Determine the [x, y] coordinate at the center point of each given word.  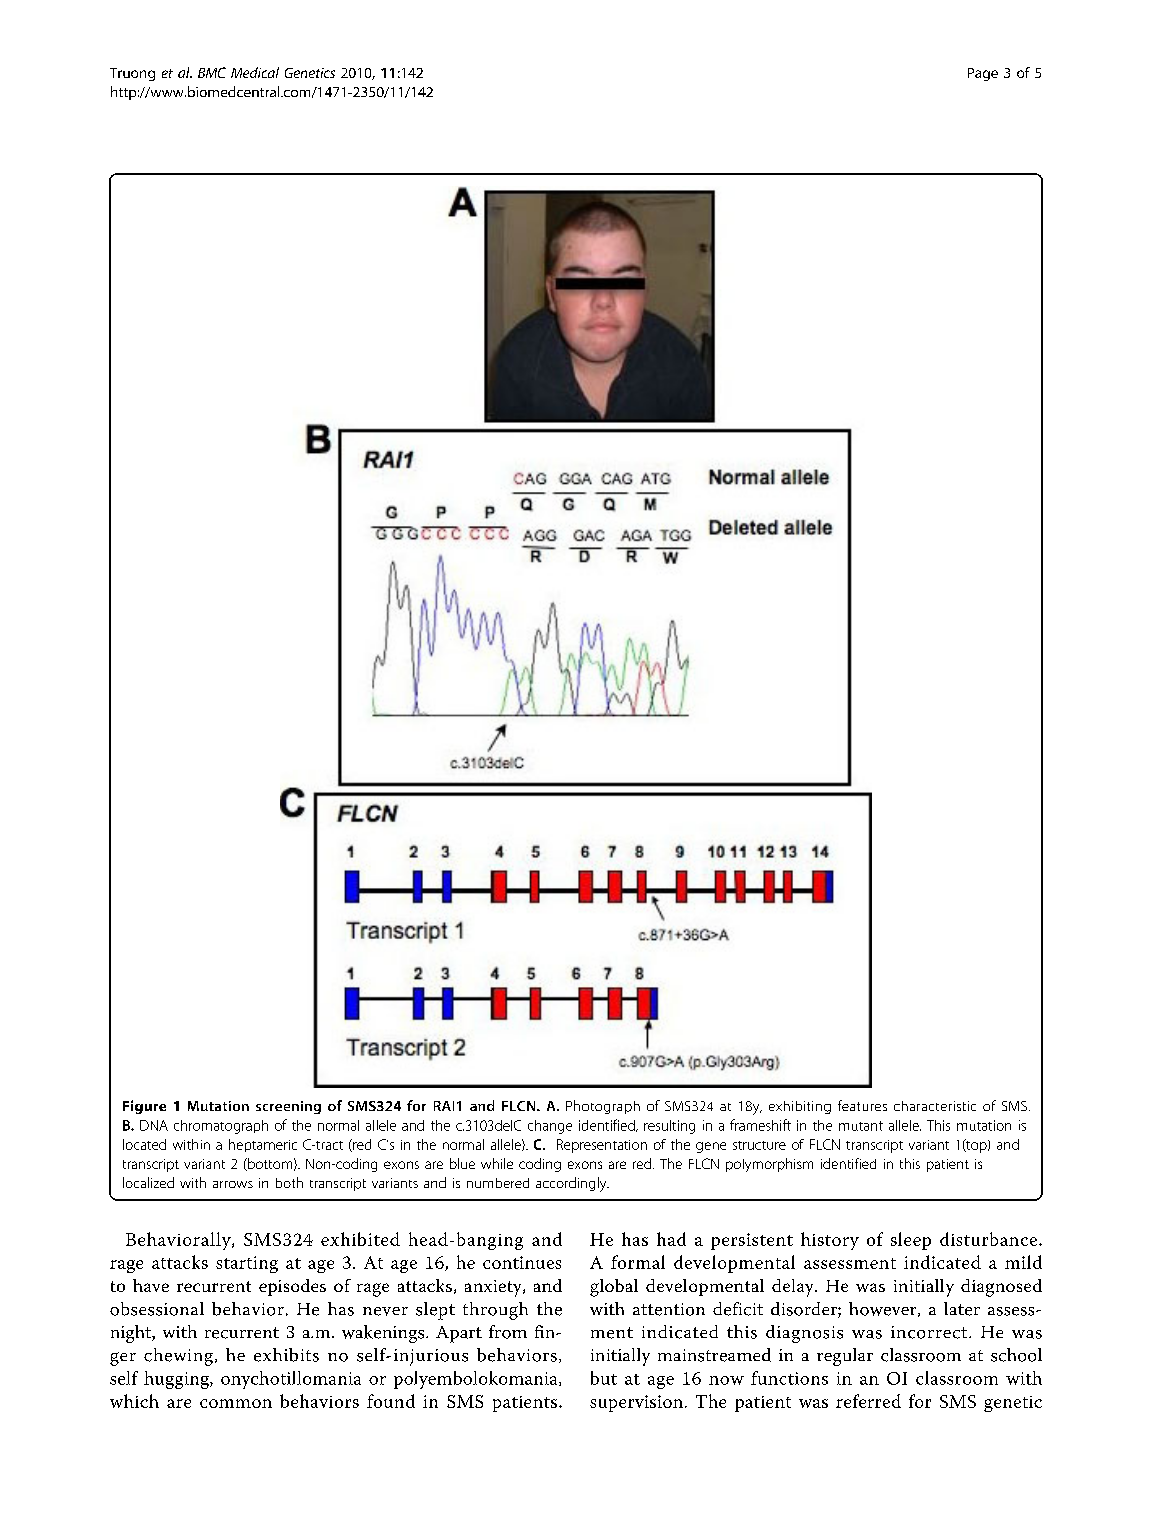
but [604, 1378]
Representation [602, 1146]
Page [983, 74]
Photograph [603, 1107]
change [550, 1127]
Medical [255, 72]
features [862, 1105]
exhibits [286, 1355]
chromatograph [221, 1127]
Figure [144, 1107]
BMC [212, 72]
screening [288, 1107]
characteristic [935, 1106]
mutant [861, 1126]
